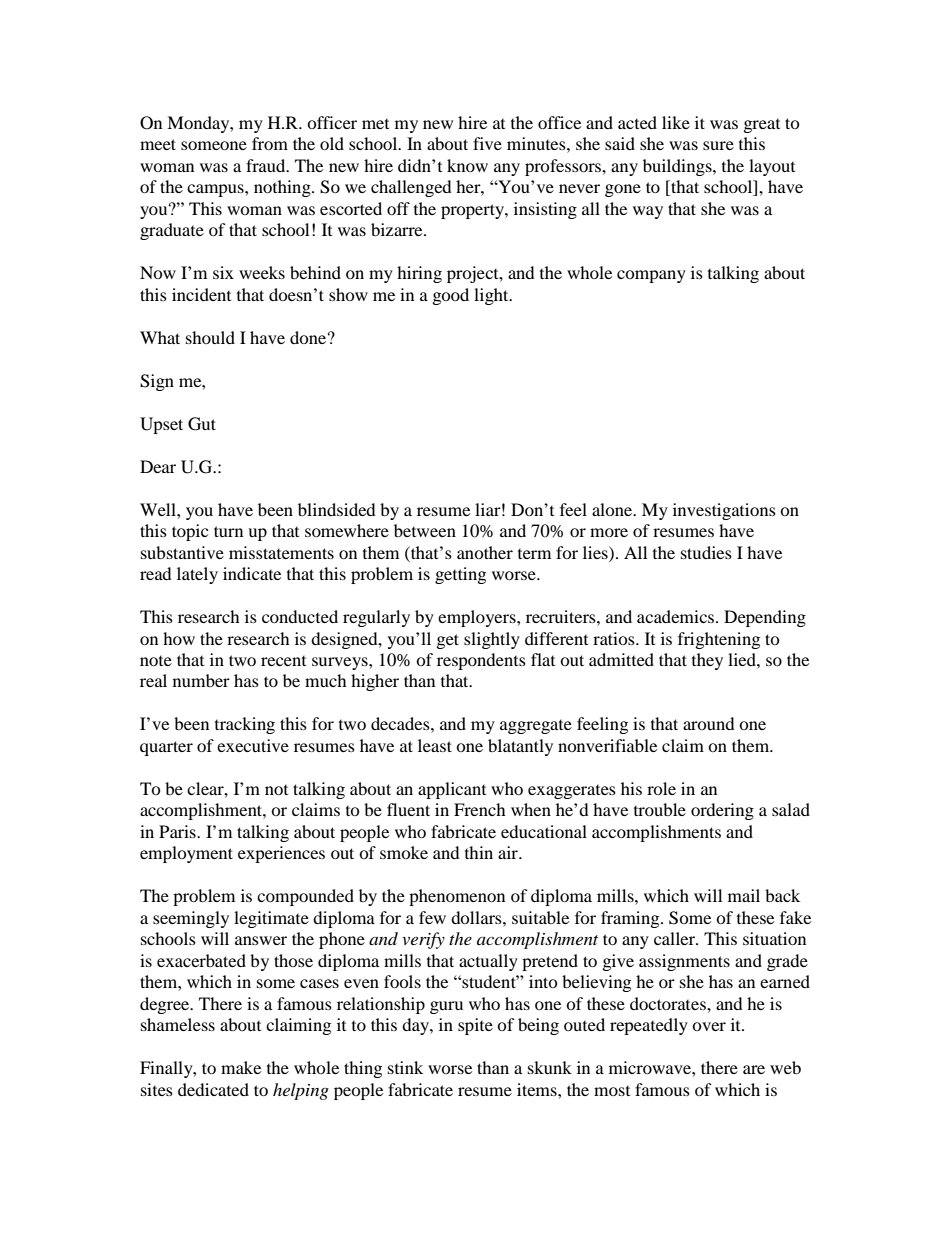 This document has width=952, height=1233. I want to click on spite, so click(475, 1026).
